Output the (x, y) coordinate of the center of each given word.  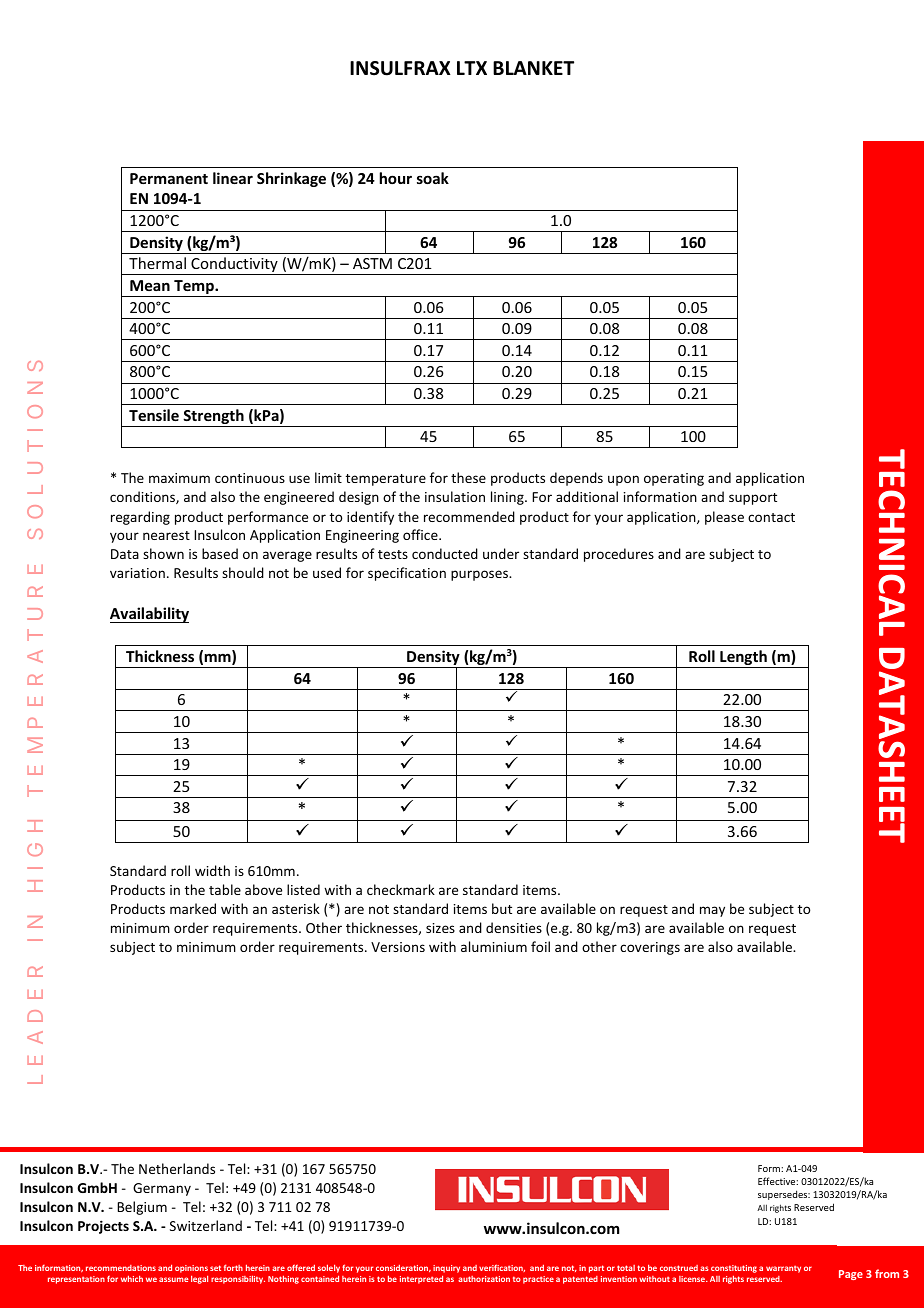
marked (193, 908)
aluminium (494, 946)
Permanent (169, 178)
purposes (480, 575)
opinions (191, 1270)
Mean (150, 285)
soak (433, 178)
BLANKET (533, 68)
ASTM (372, 263)
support (753, 499)
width (212, 870)
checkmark (401, 889)
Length (743, 659)
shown (163, 553)
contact (771, 517)
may (712, 911)
